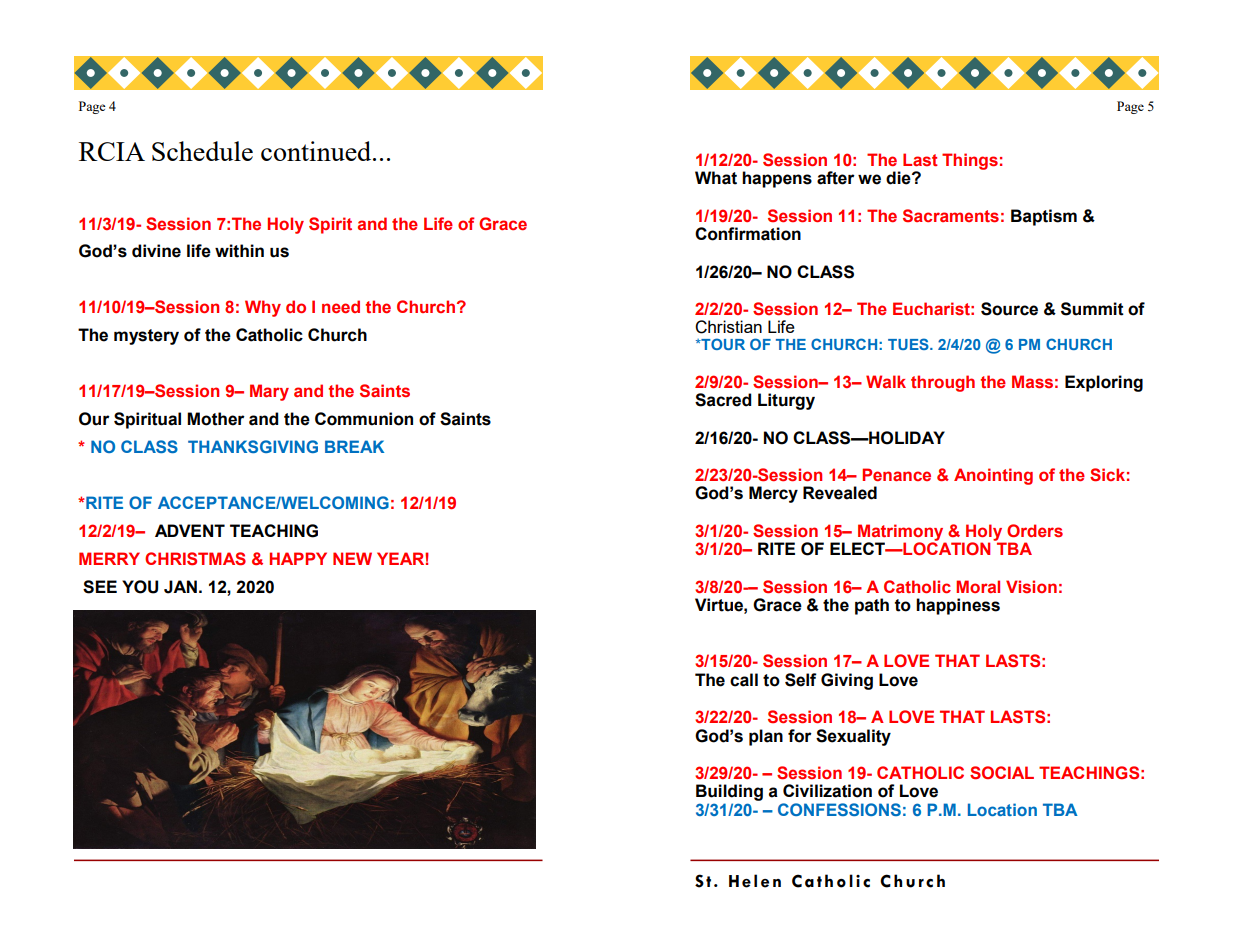 The width and height of the image is (1233, 952). What do you see at coordinates (716, 178) in the image?
I see `What` at bounding box center [716, 178].
